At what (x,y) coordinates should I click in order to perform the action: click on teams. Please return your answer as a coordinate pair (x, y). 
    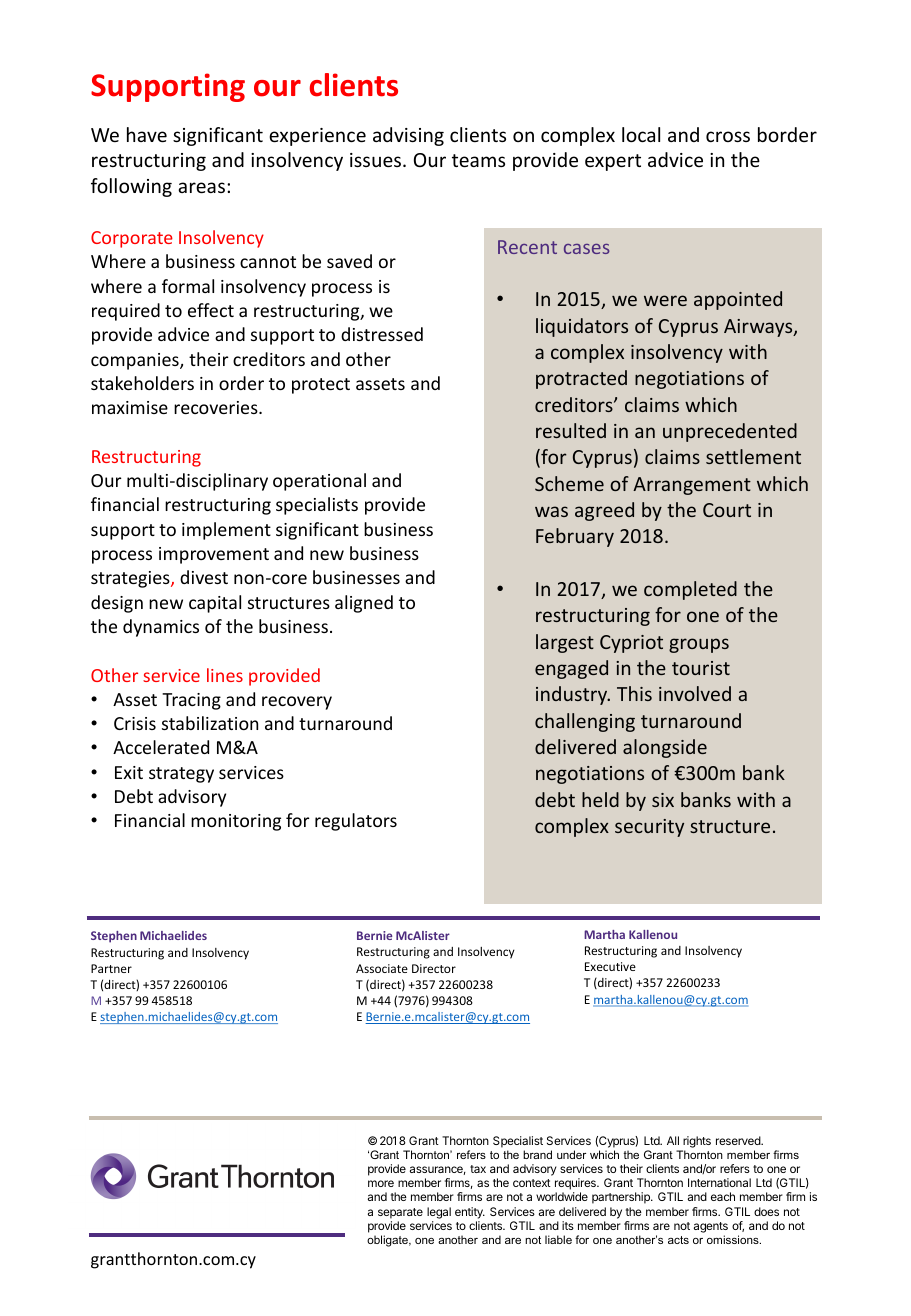
    Looking at the image, I should click on (478, 160).
